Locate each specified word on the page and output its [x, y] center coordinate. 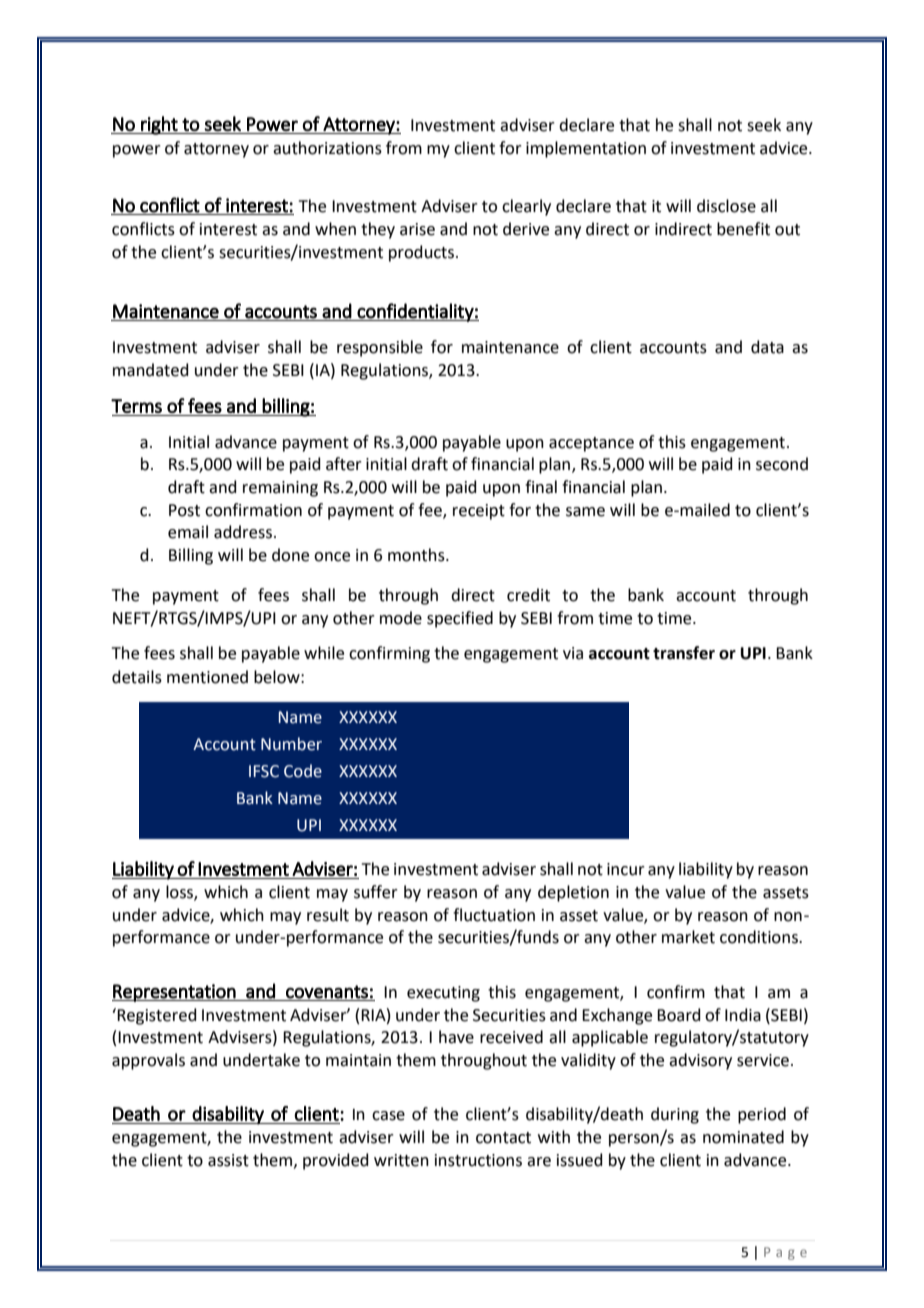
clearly [526, 207]
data [767, 347]
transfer [684, 653]
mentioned [207, 677]
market [688, 937]
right [159, 125]
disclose [726, 206]
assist [228, 1160]
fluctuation [494, 915]
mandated [151, 370]
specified [460, 619]
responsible [380, 348]
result [328, 915]
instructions [478, 1160]
